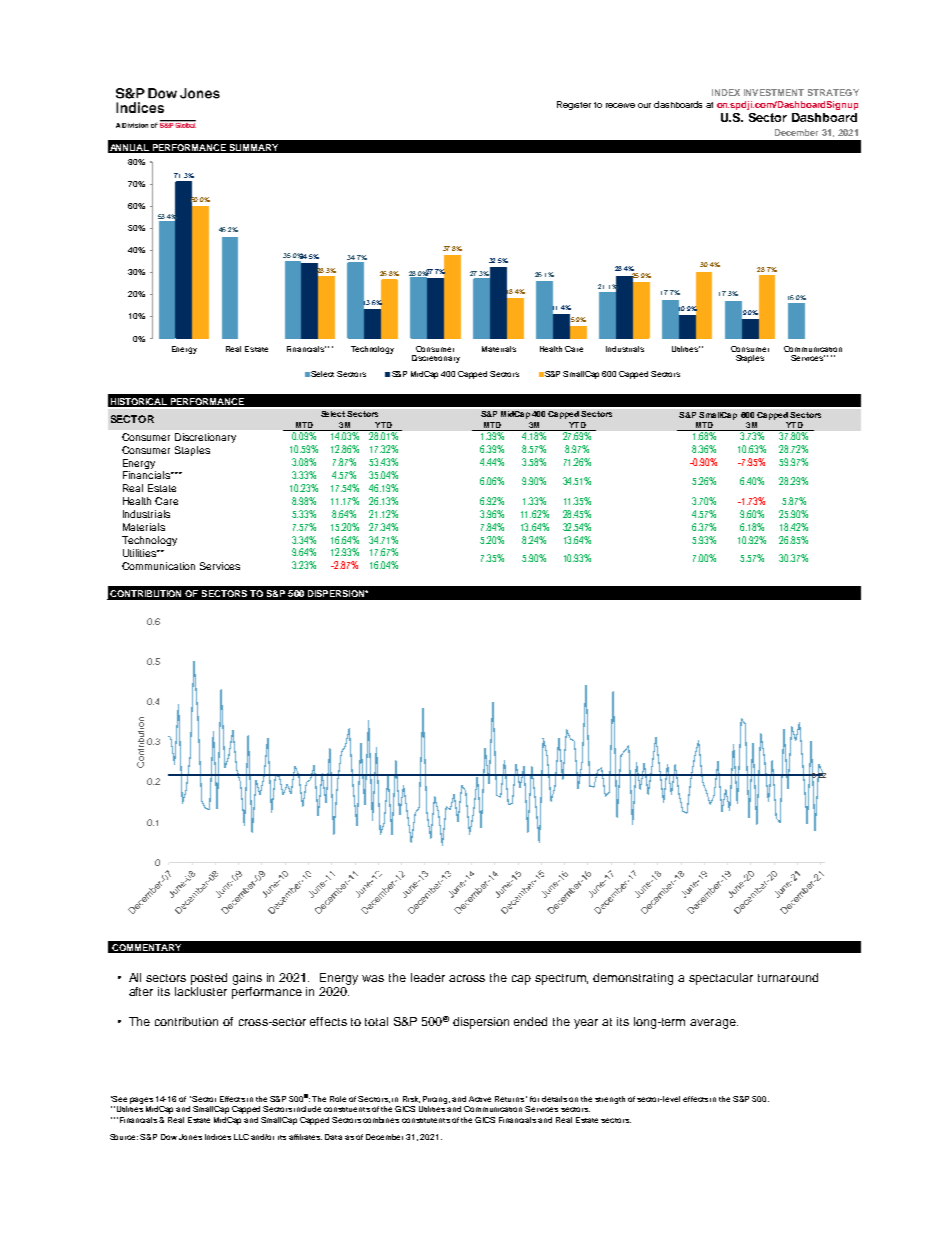 The height and width of the screenshot is (1233, 952). I want to click on INVESTMENT, so click(774, 92).
